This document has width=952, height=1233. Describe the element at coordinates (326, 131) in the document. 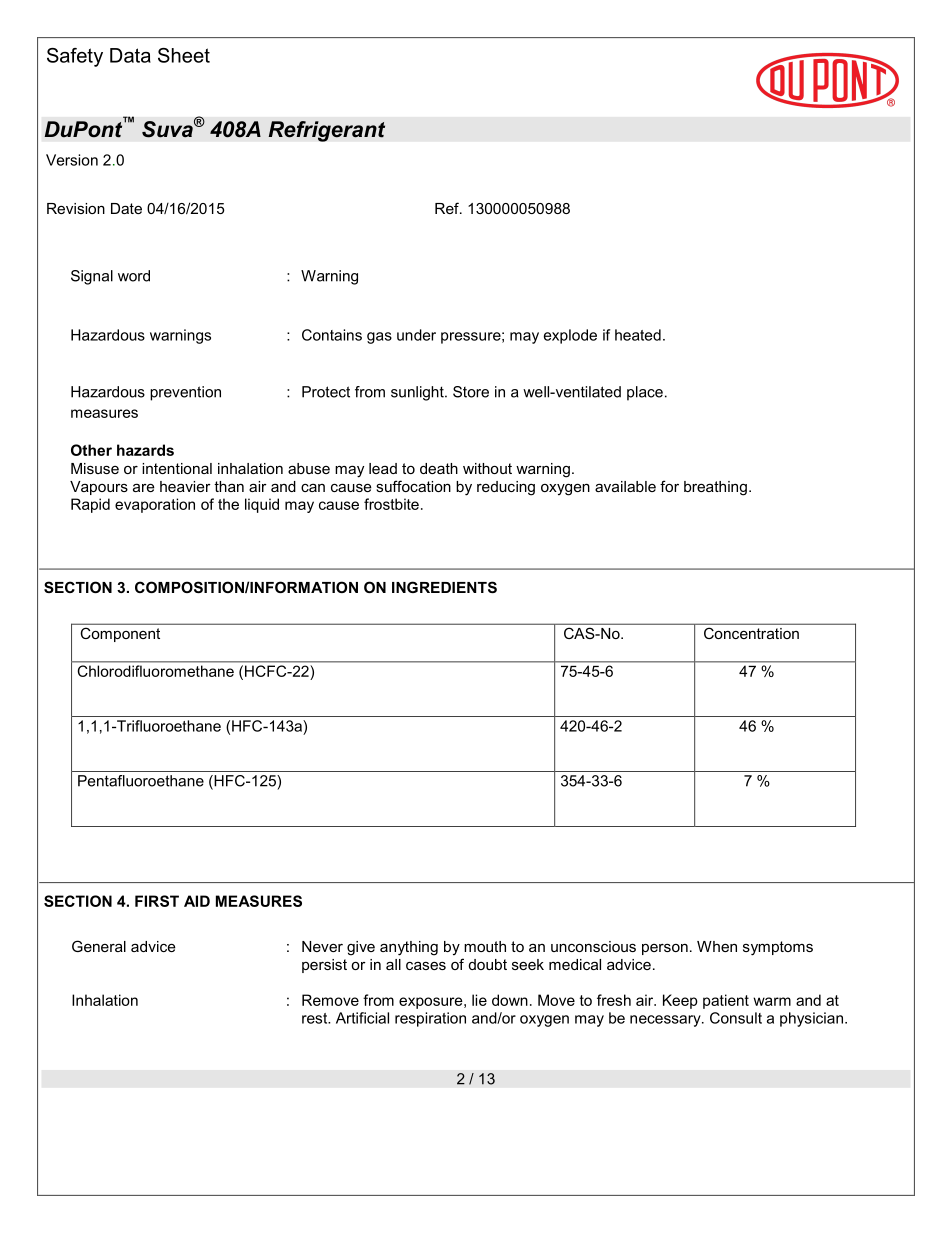

I see `Refrigerant` at that location.
